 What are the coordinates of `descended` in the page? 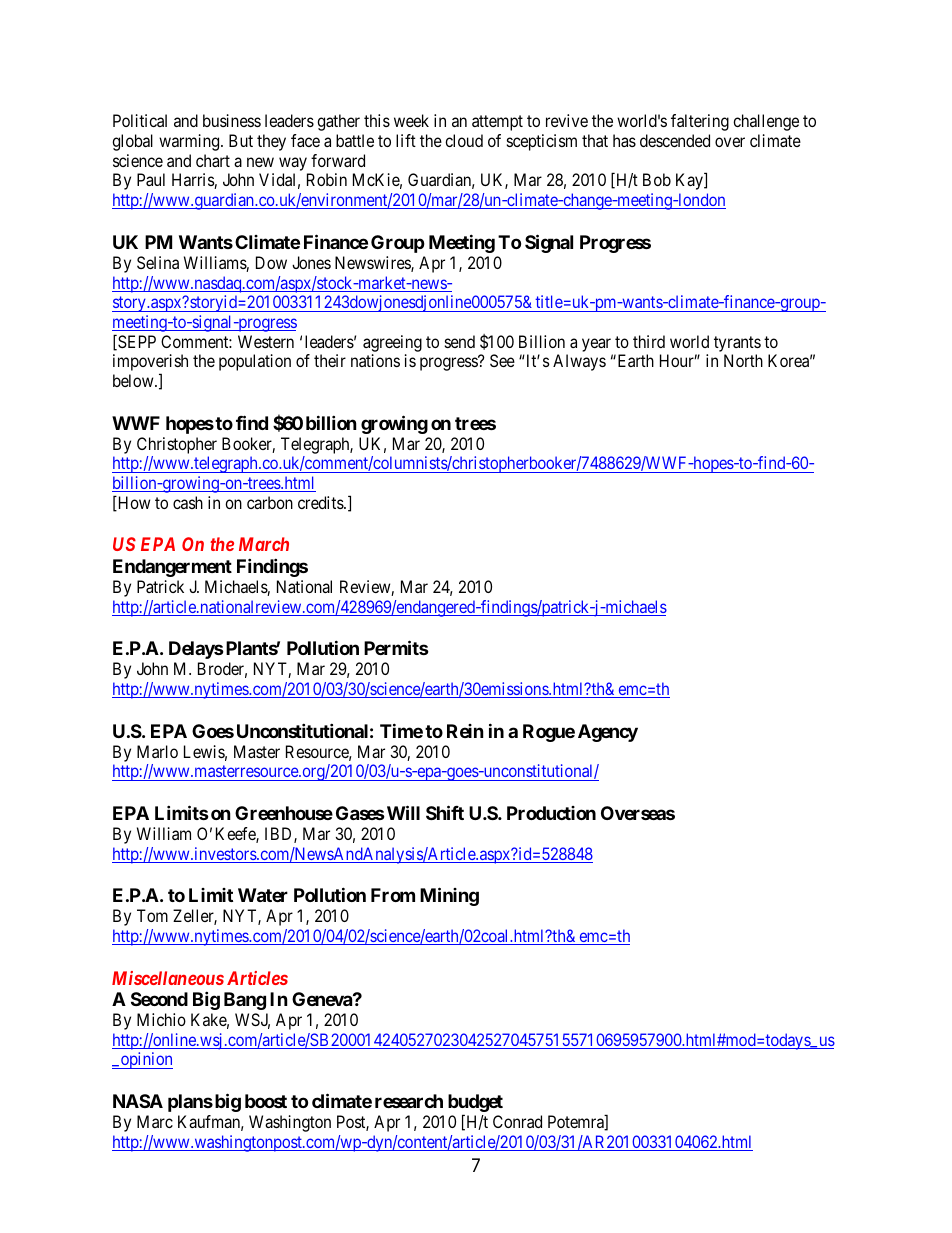 It's located at (675, 140).
